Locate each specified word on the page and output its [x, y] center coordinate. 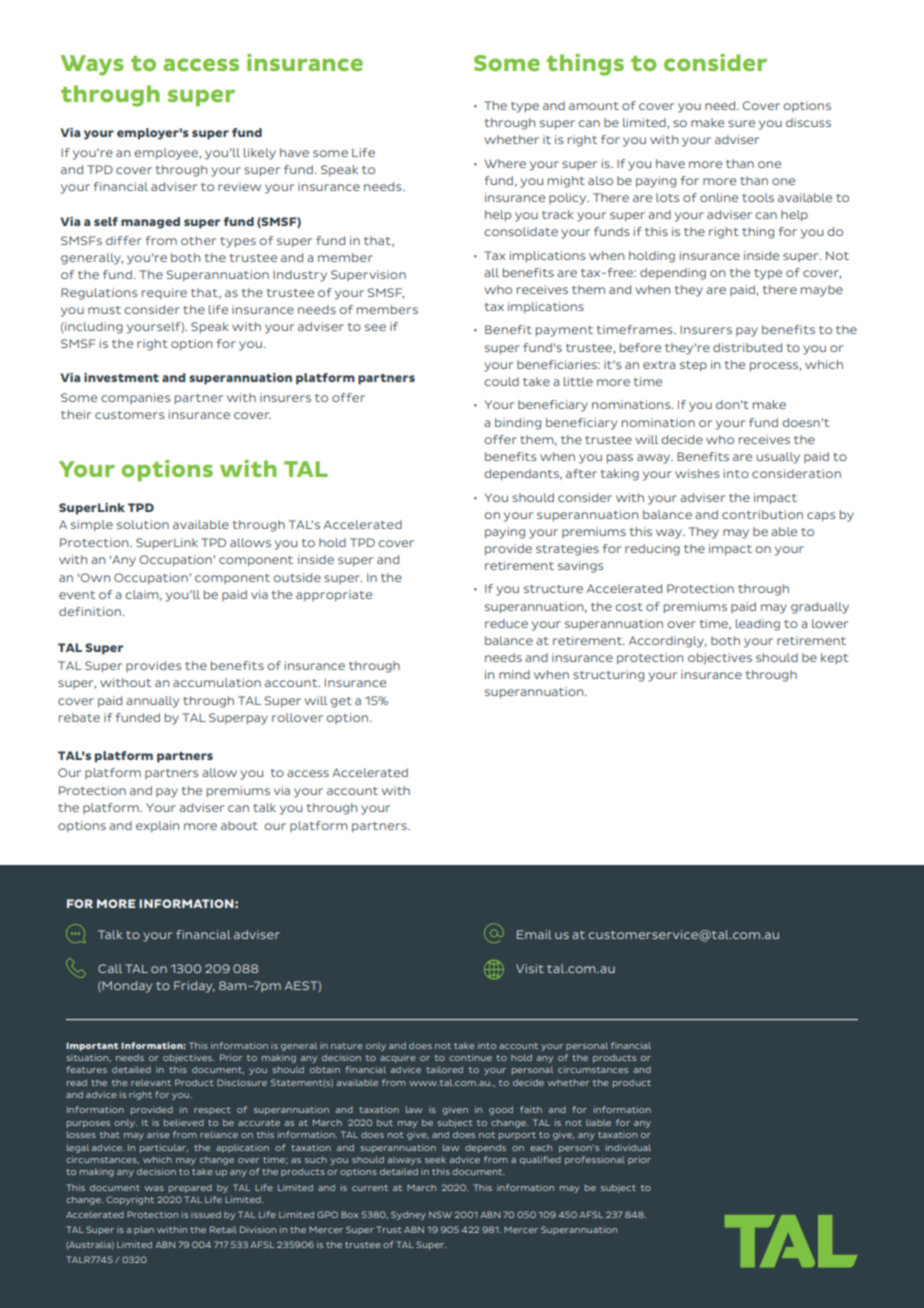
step [693, 366]
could [501, 381]
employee [167, 154]
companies [136, 398]
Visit [530, 968]
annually [152, 702]
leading [758, 625]
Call [110, 968]
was [154, 1188]
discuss [808, 122]
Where [505, 163]
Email [534, 934]
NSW [440, 1214]
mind [514, 674]
